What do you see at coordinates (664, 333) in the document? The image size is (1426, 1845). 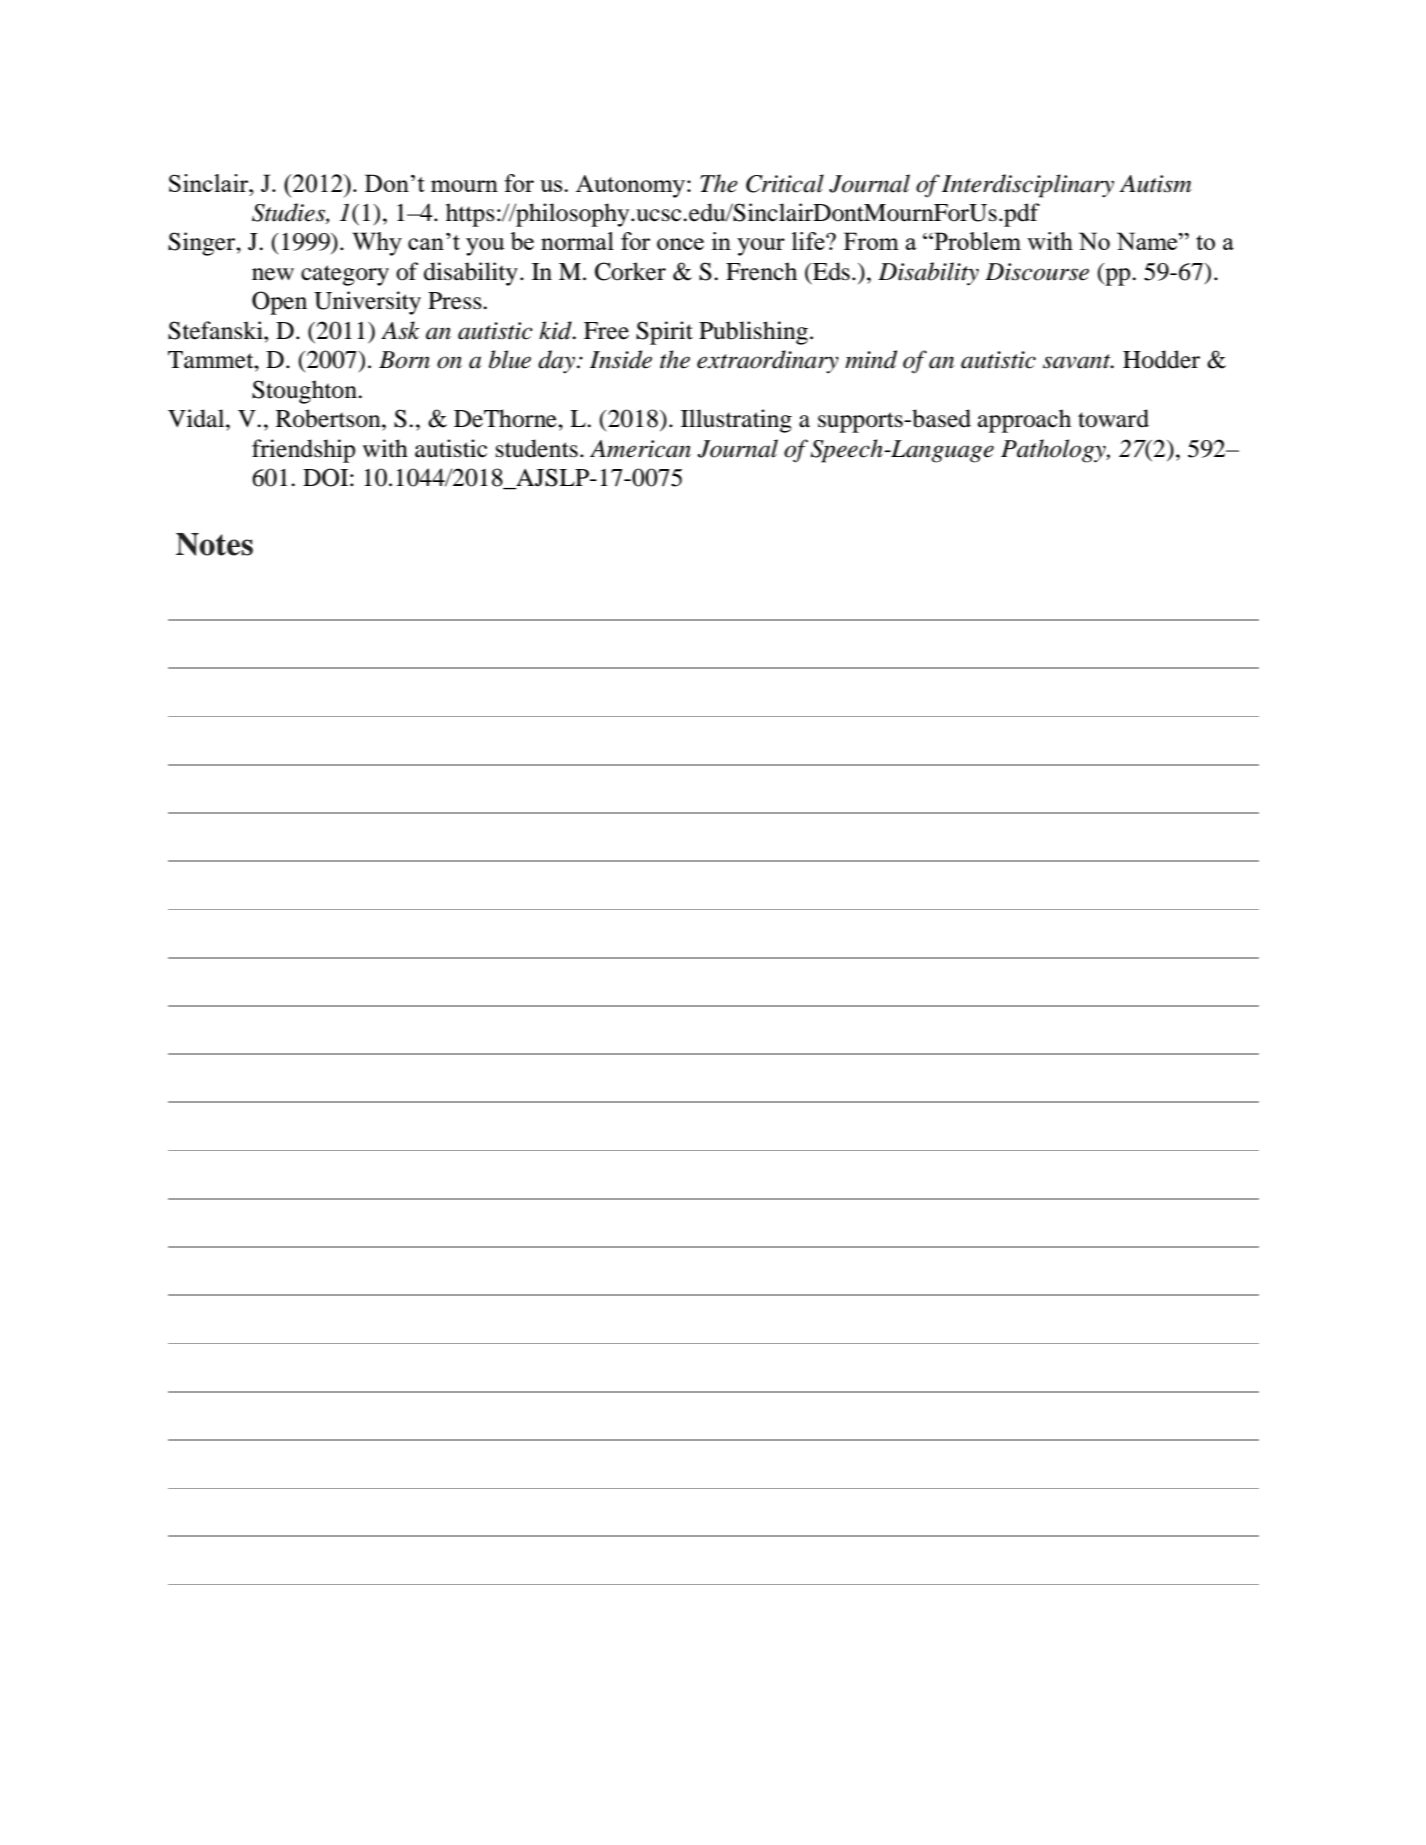 I see `Spirit` at bounding box center [664, 333].
